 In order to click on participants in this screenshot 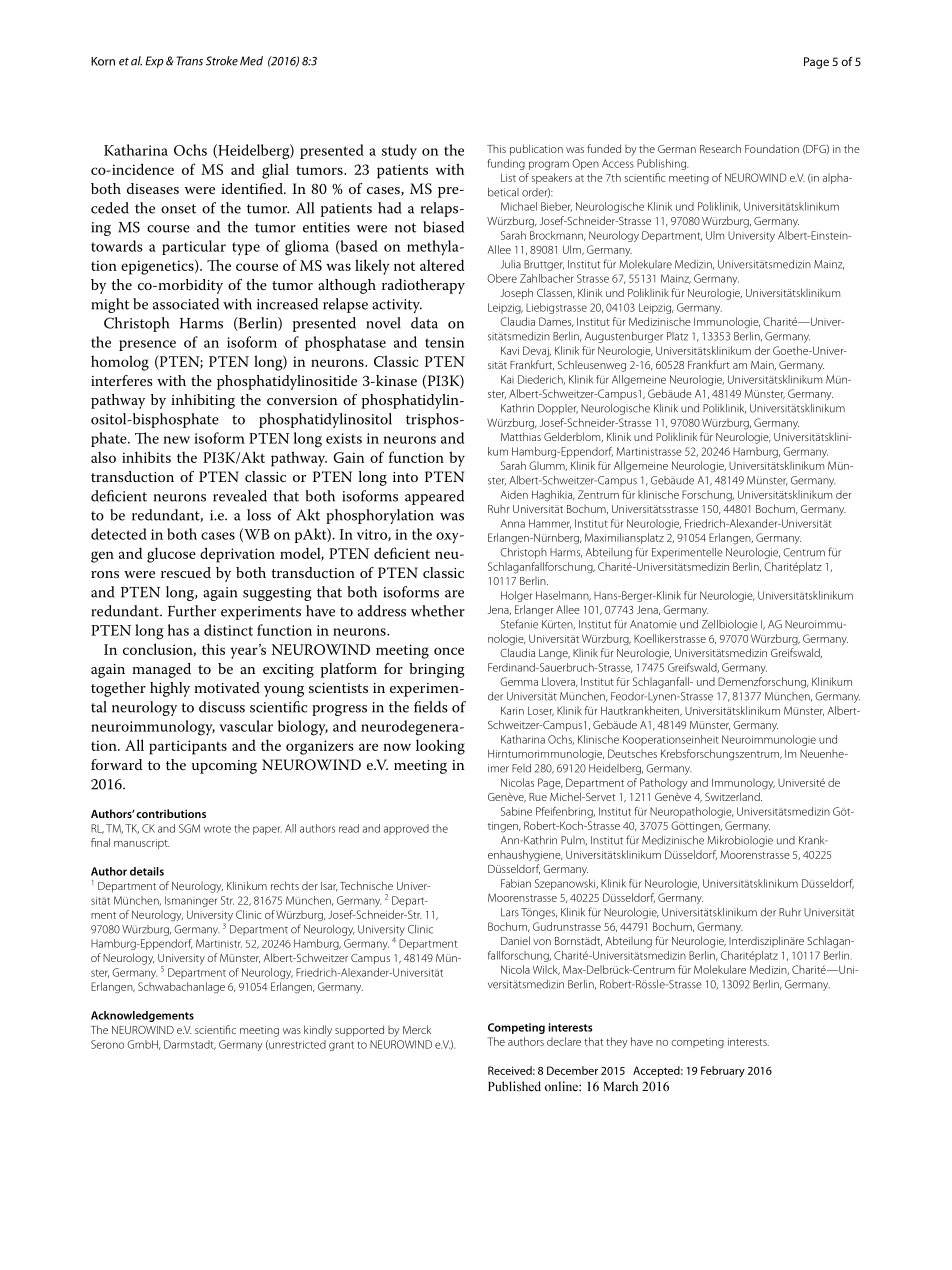, I will do `click(188, 747)`.
